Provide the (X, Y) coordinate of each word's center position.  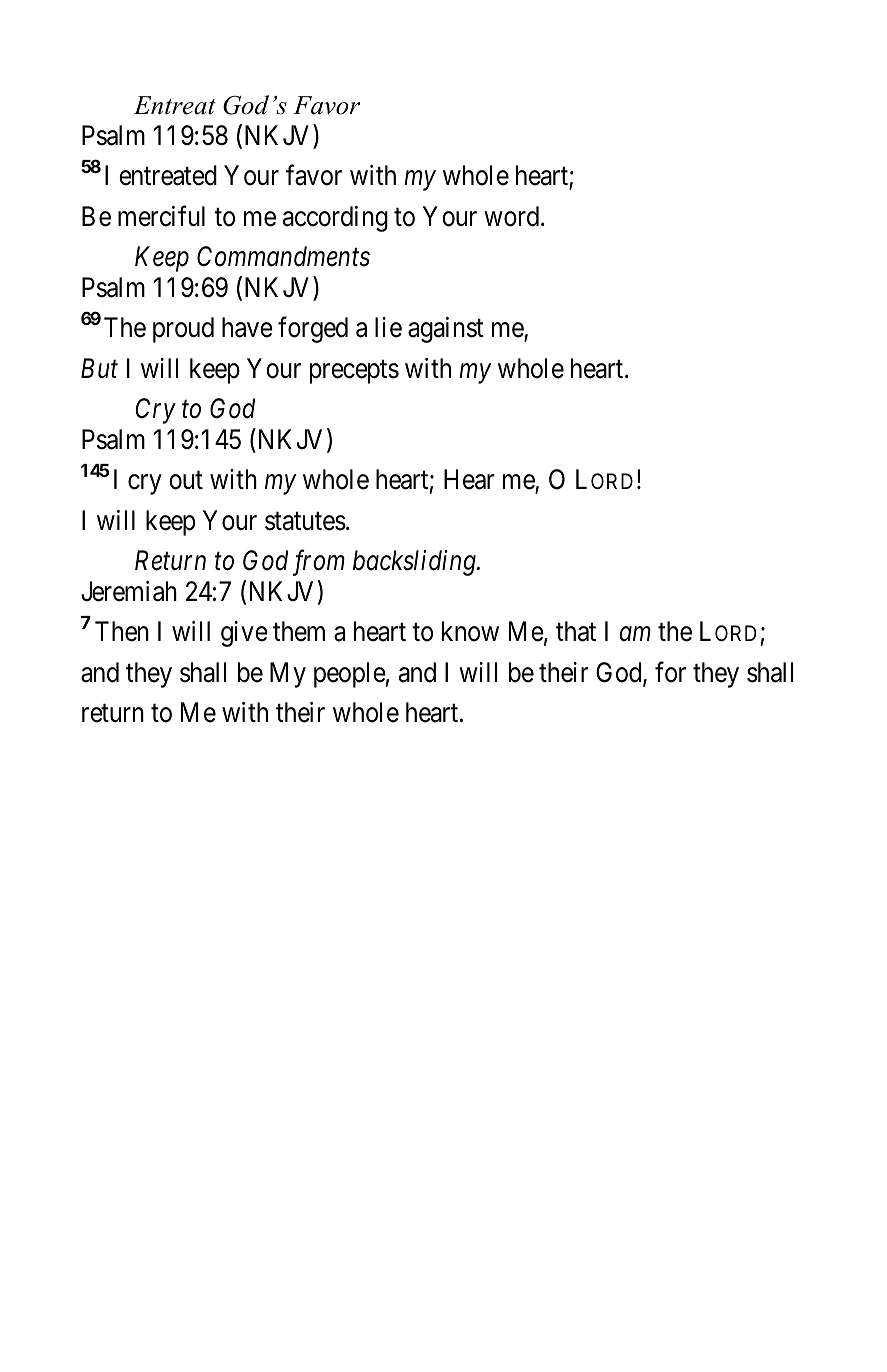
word (513, 216)
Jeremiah (129, 591)
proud (183, 330)
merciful (161, 216)
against (446, 330)
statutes (305, 521)
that (576, 631)
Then (122, 631)
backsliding (415, 563)
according (335, 219)
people (350, 675)
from (319, 563)
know (470, 631)
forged (313, 330)
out (186, 481)
